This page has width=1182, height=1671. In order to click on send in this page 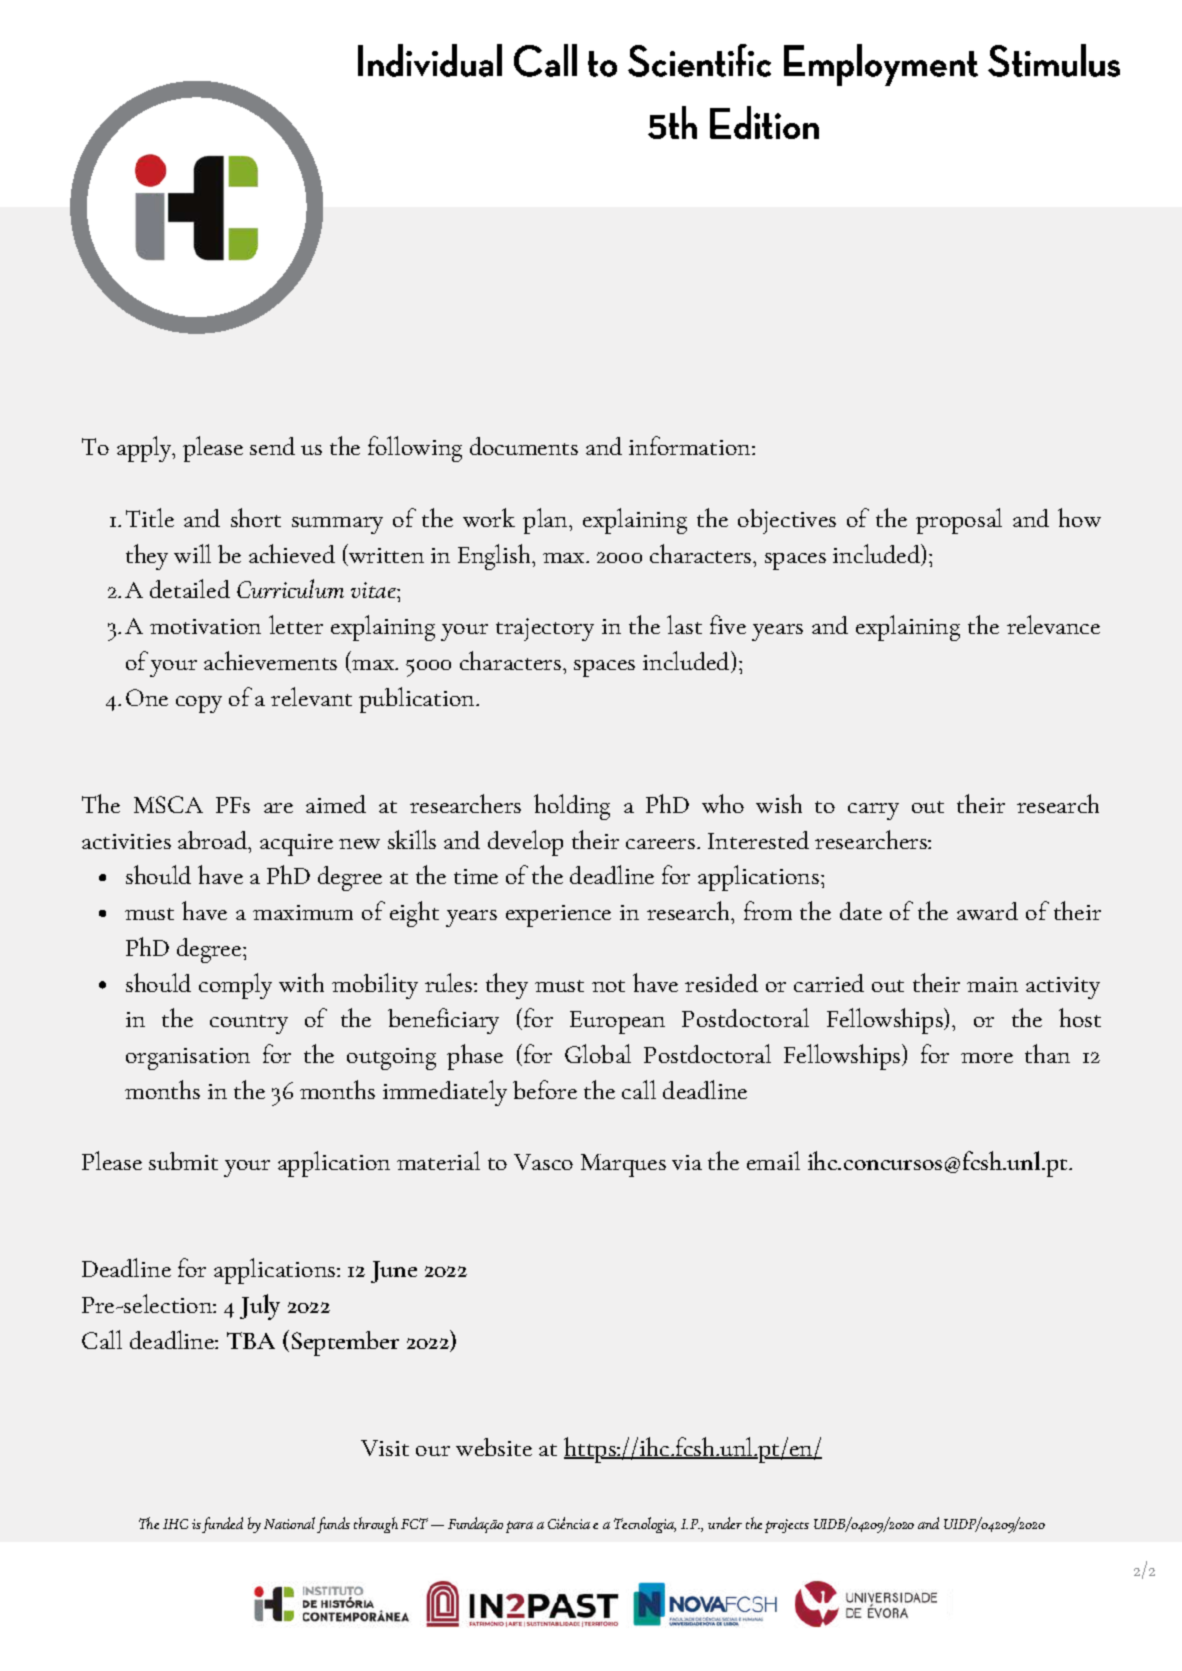, I will do `click(272, 446)`.
